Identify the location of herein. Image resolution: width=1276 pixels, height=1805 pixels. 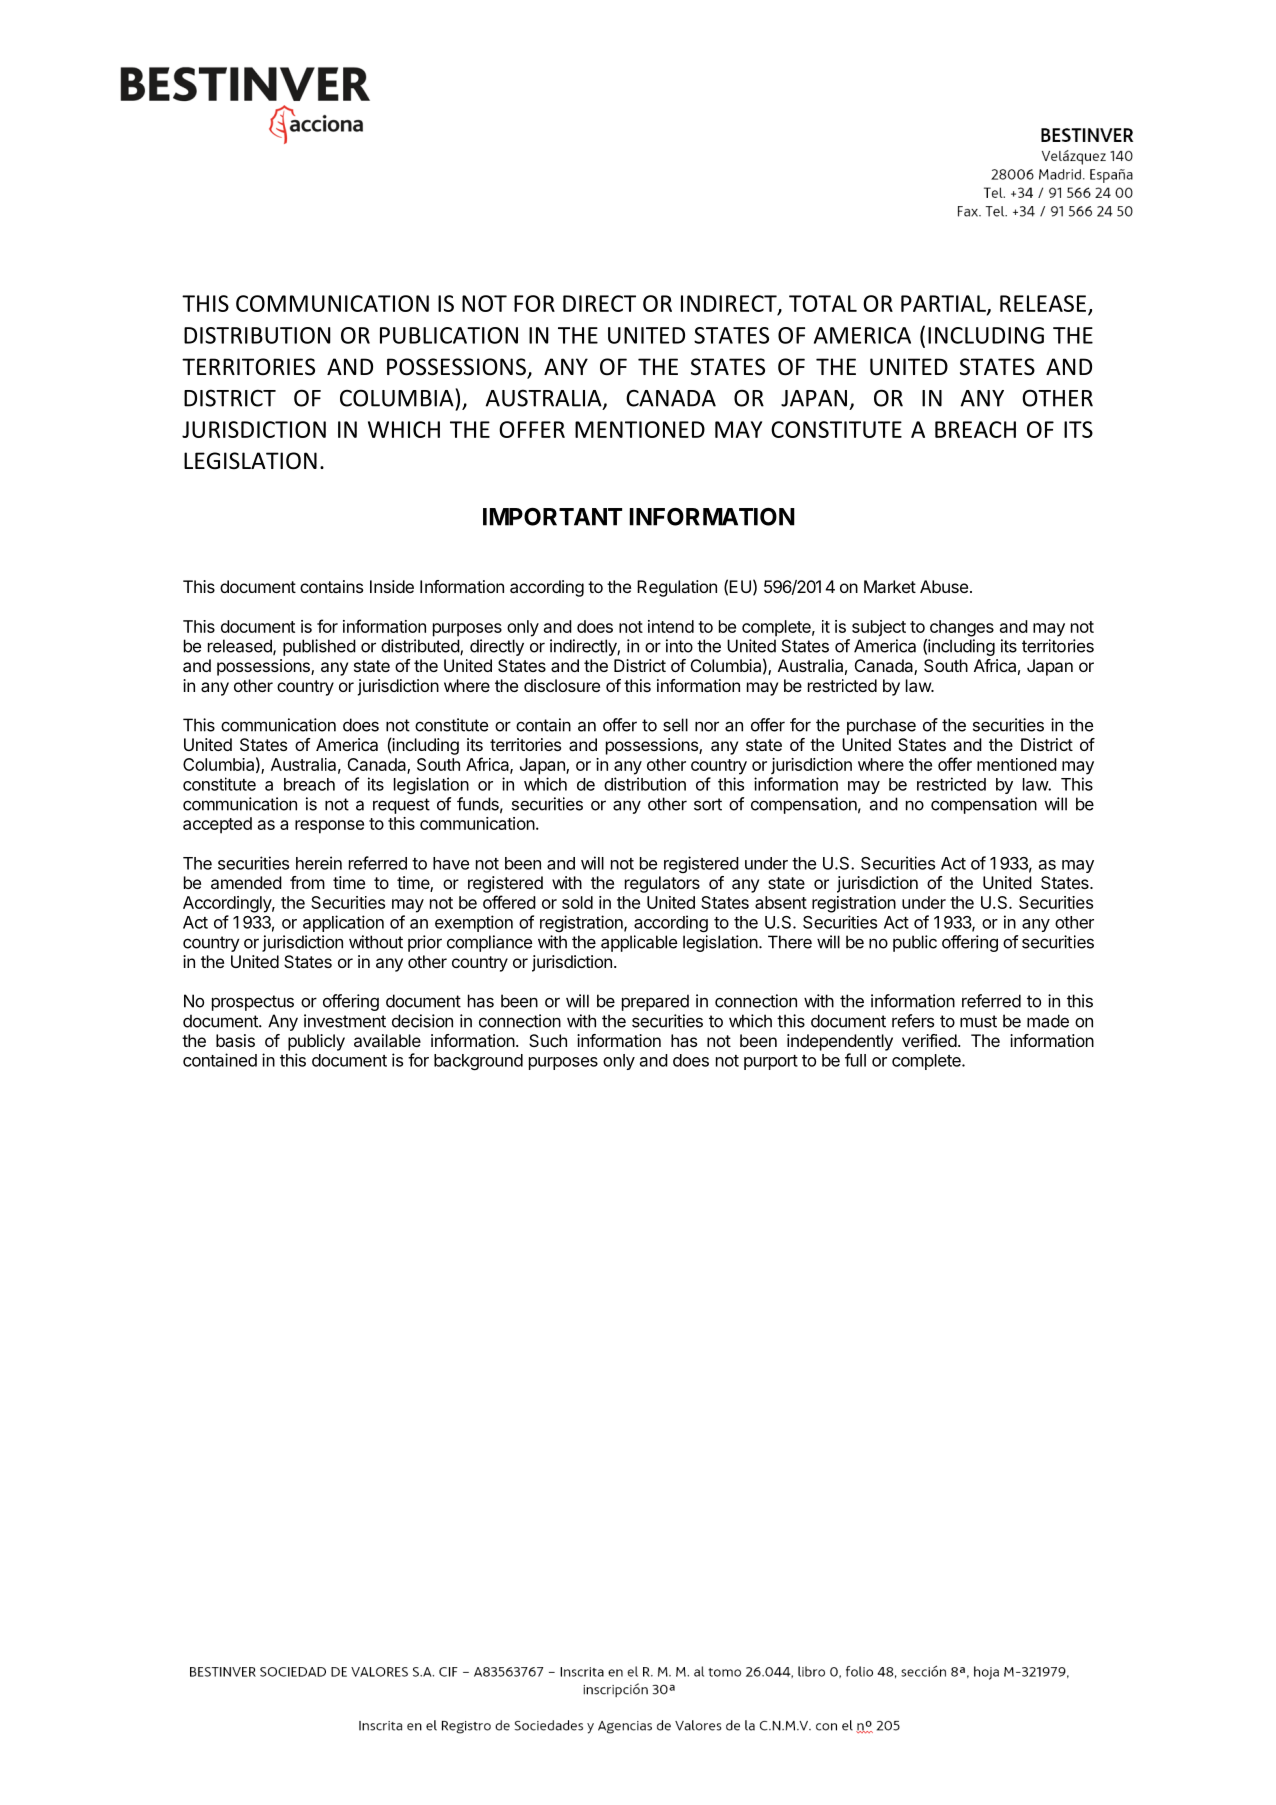
(319, 863).
